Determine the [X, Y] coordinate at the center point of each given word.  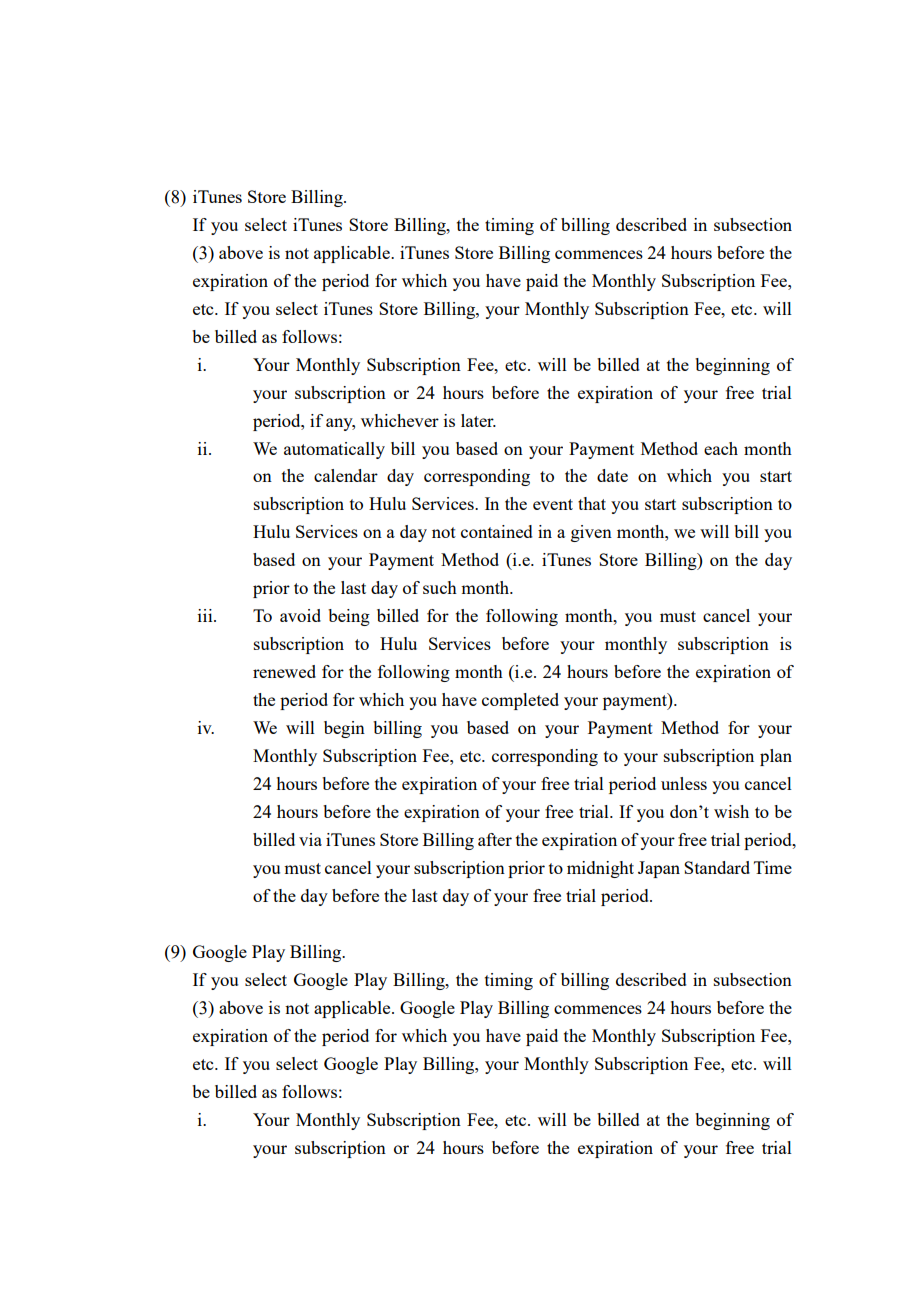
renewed [284, 671]
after [495, 839]
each [721, 448]
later [478, 420]
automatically [334, 450]
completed [520, 701]
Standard [717, 867]
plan [776, 757]
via [310, 839]
